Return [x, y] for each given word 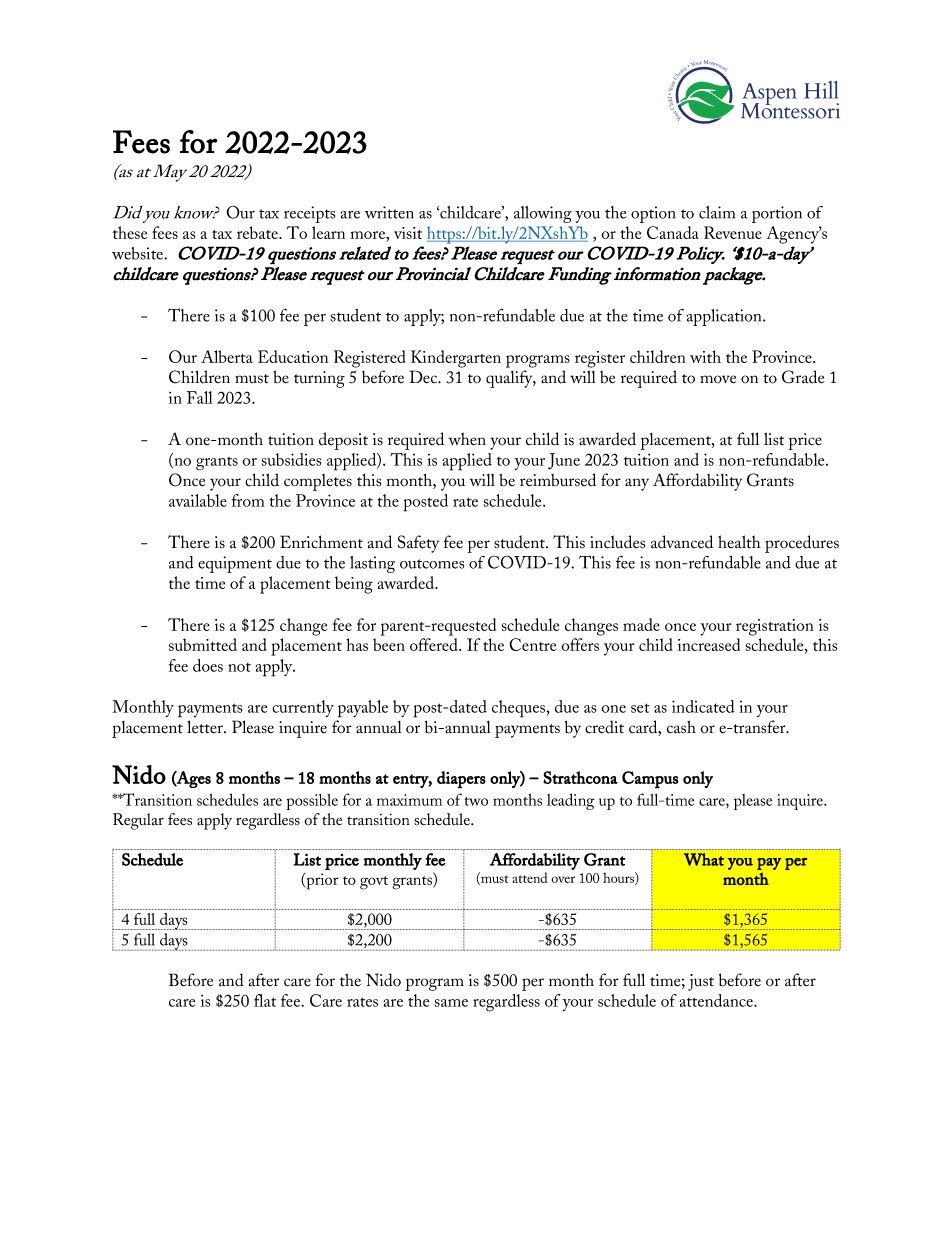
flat [265, 1000]
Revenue [733, 232]
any [637, 484]
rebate [258, 232]
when [467, 439]
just [701, 982]
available [198, 500]
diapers [461, 780]
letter [206, 727]
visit [408, 233]
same [451, 1003]
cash [681, 727]
